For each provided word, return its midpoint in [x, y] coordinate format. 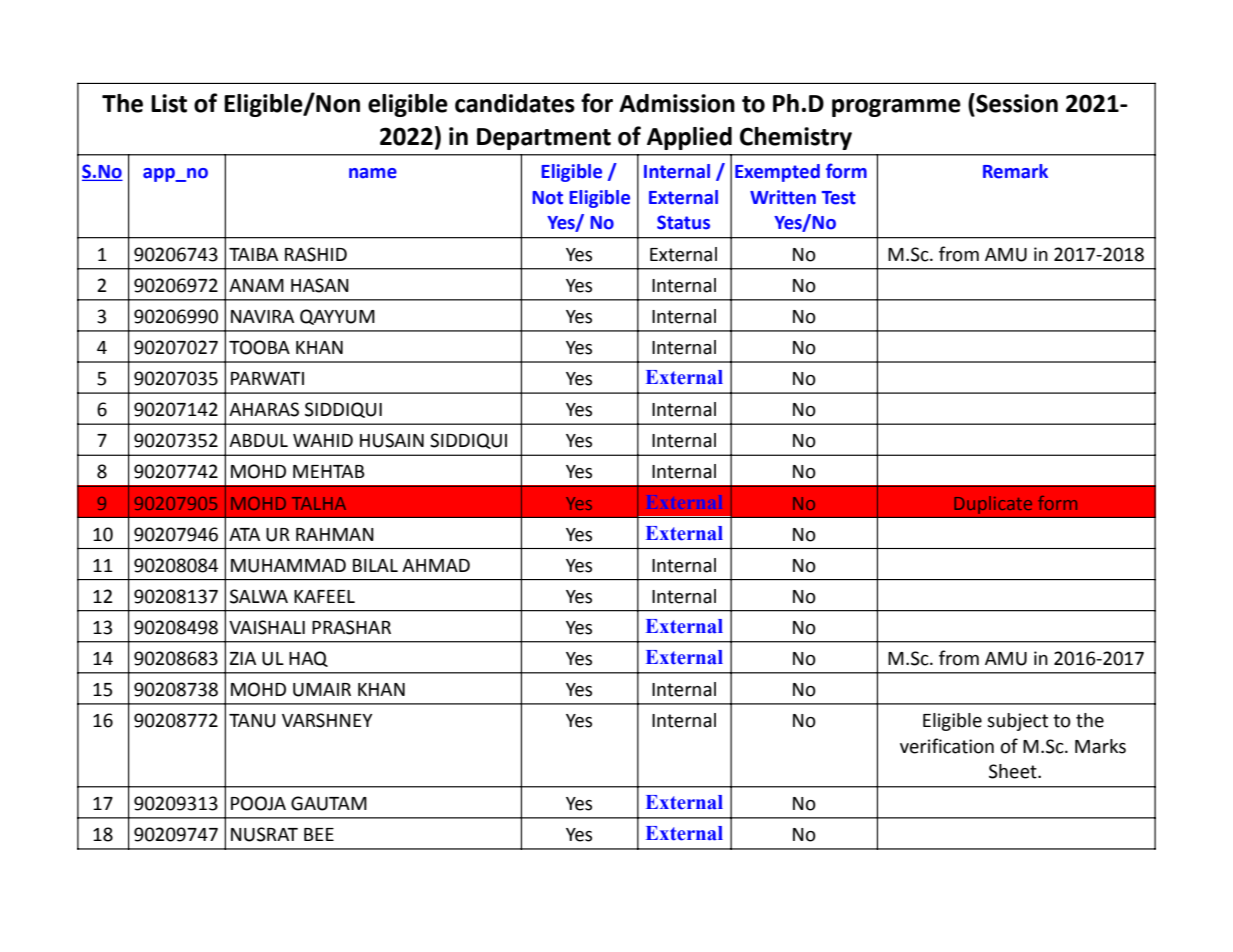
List [169, 103]
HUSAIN [392, 440]
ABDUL [258, 441]
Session [1016, 103]
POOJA [258, 803]
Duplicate [993, 505]
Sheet [1014, 771]
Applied [689, 138]
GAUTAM [329, 803]
